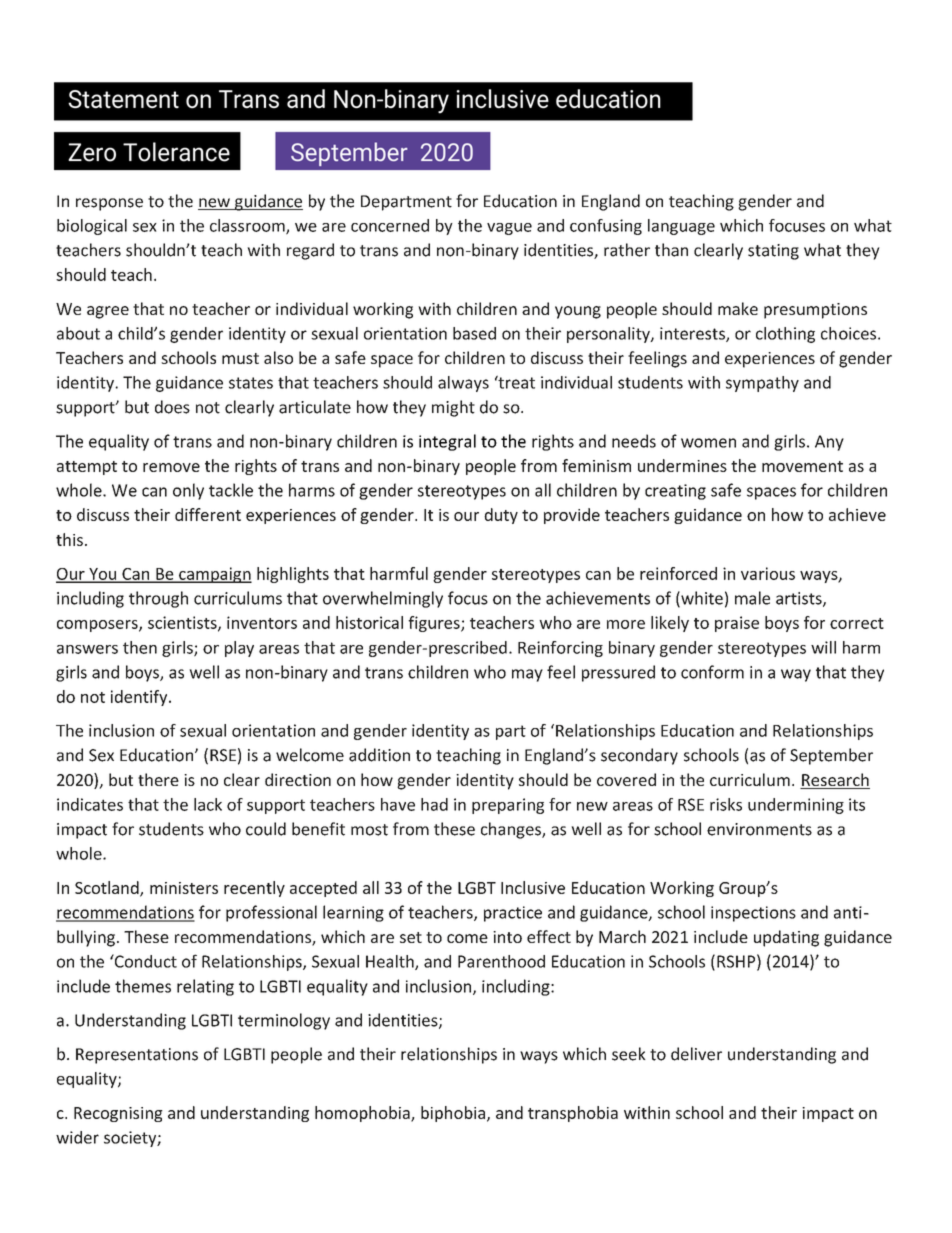 This screenshot has height=1233, width=952. Describe the element at coordinates (509, 229) in the screenshot. I see `vague` at that location.
